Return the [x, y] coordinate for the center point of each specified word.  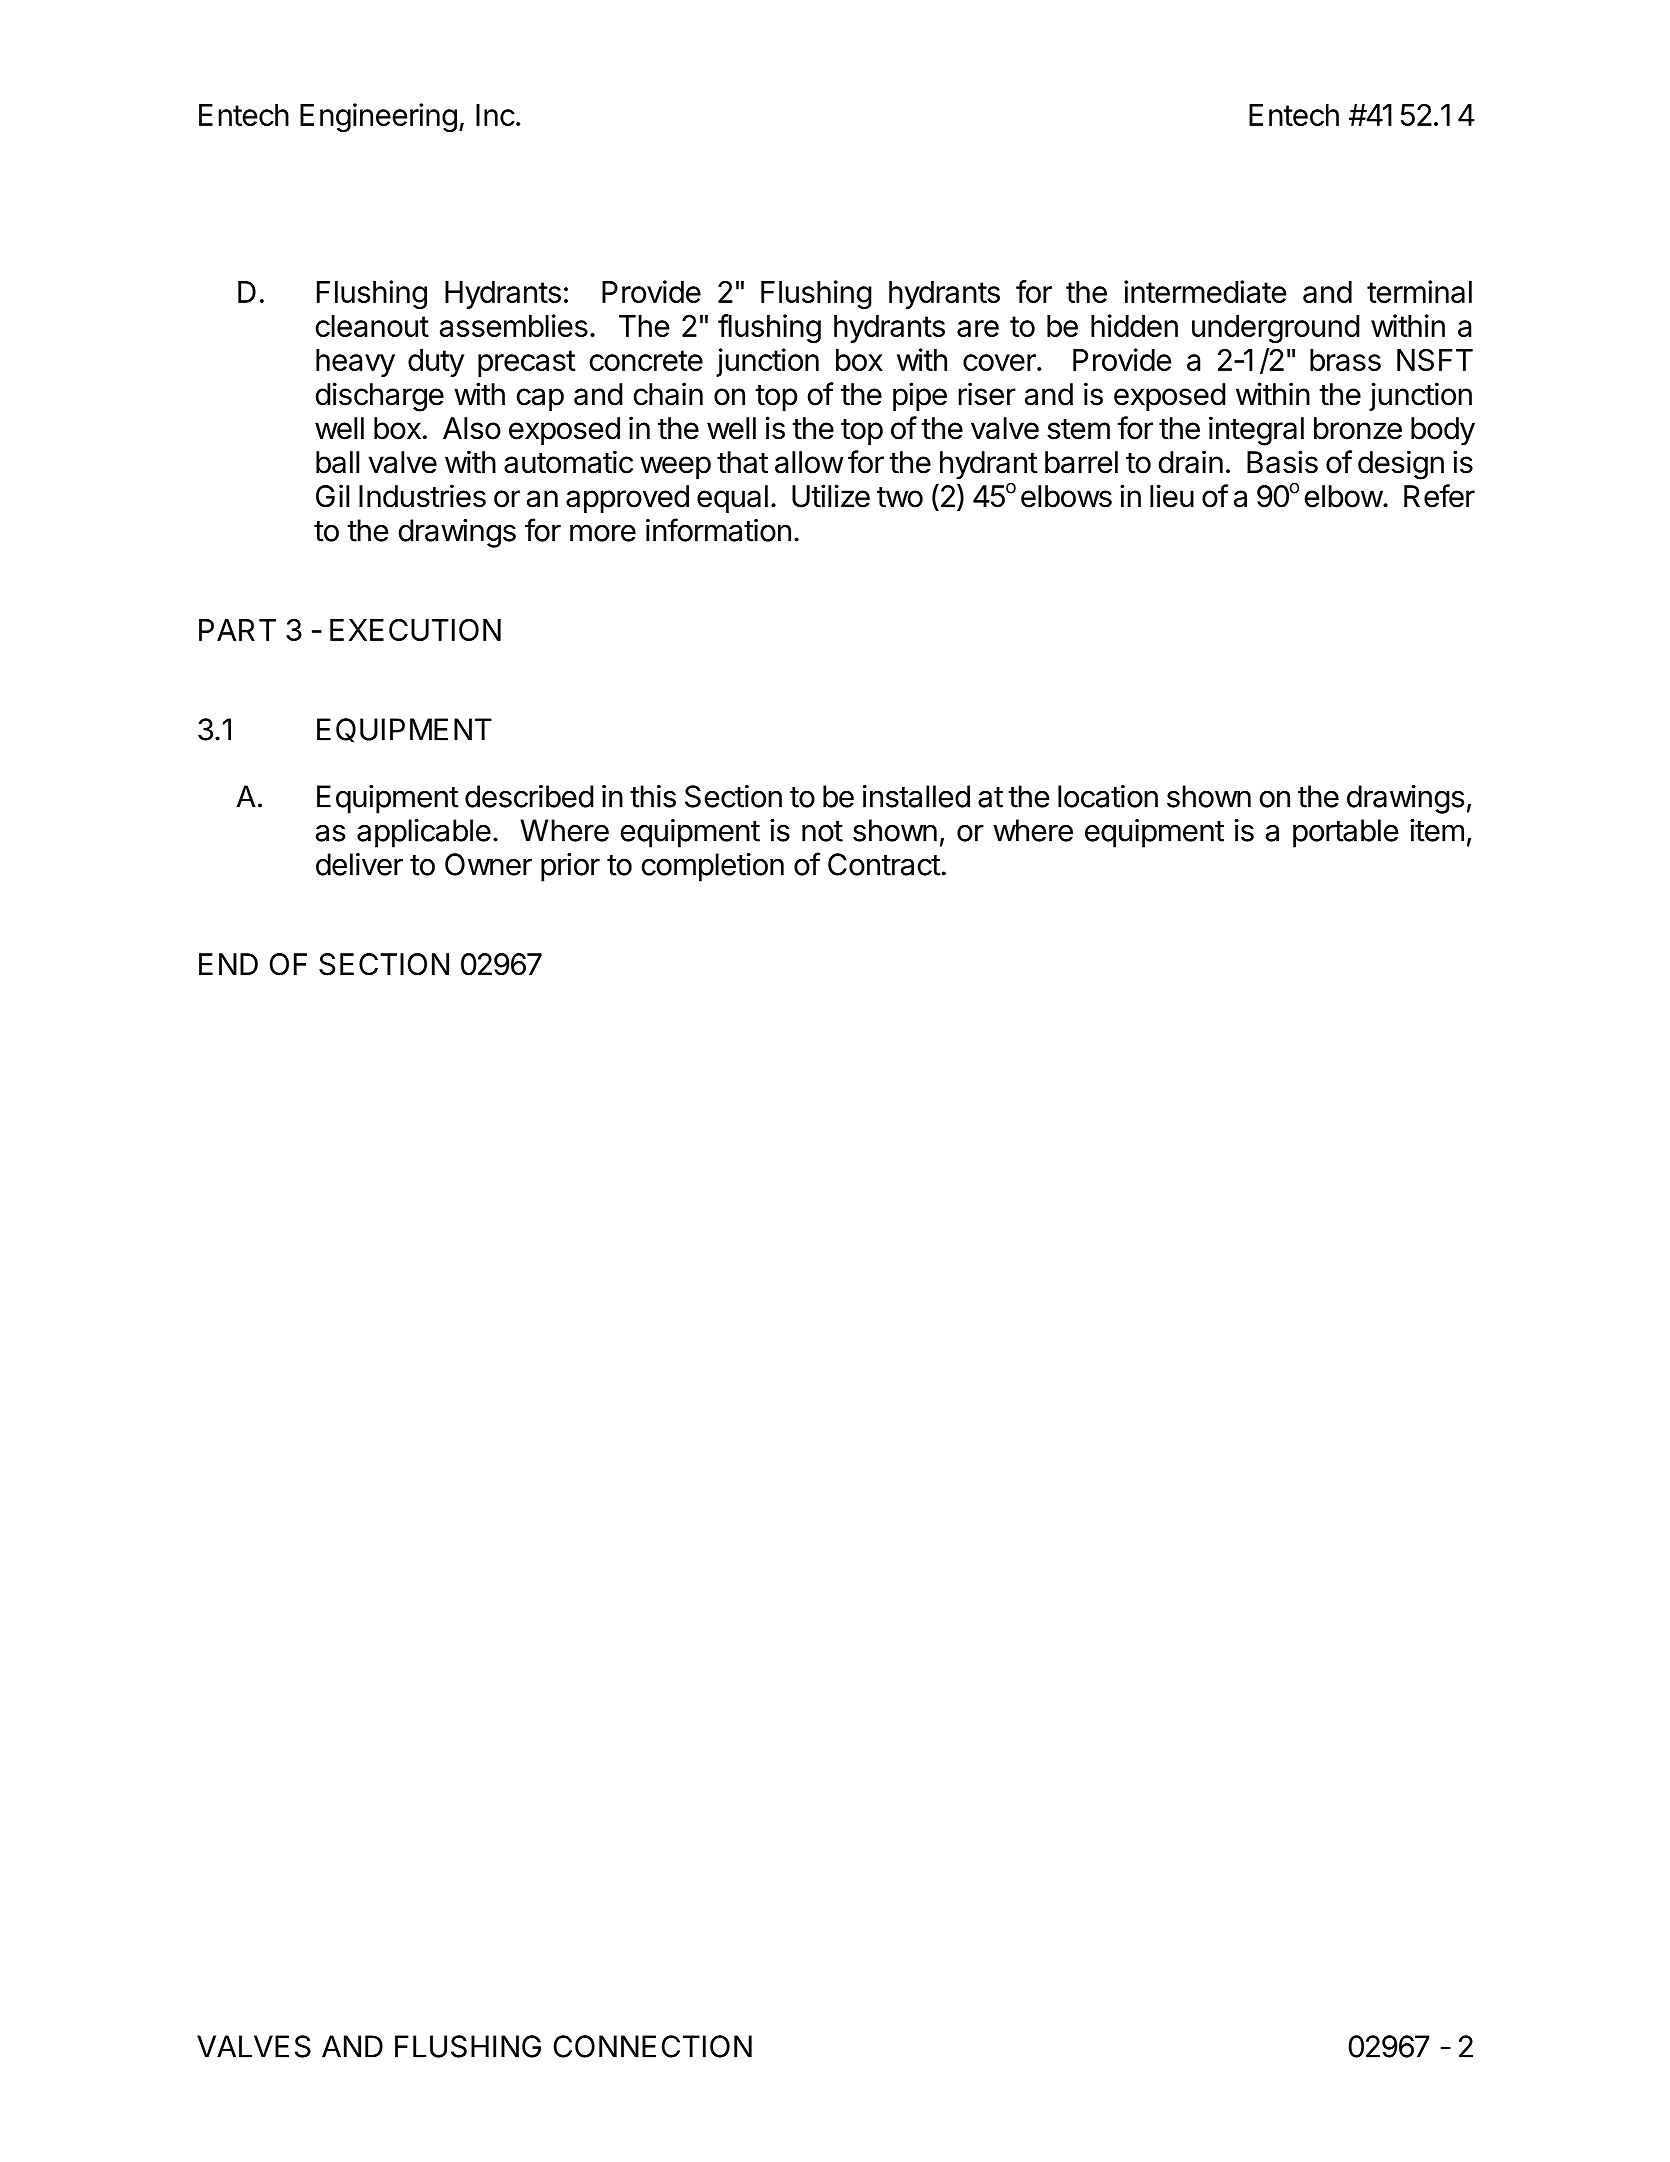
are [978, 328]
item [1437, 830]
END [228, 964]
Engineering [378, 117]
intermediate [1205, 291]
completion [712, 867]
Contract [884, 864]
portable [1345, 833]
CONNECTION [652, 2046]
